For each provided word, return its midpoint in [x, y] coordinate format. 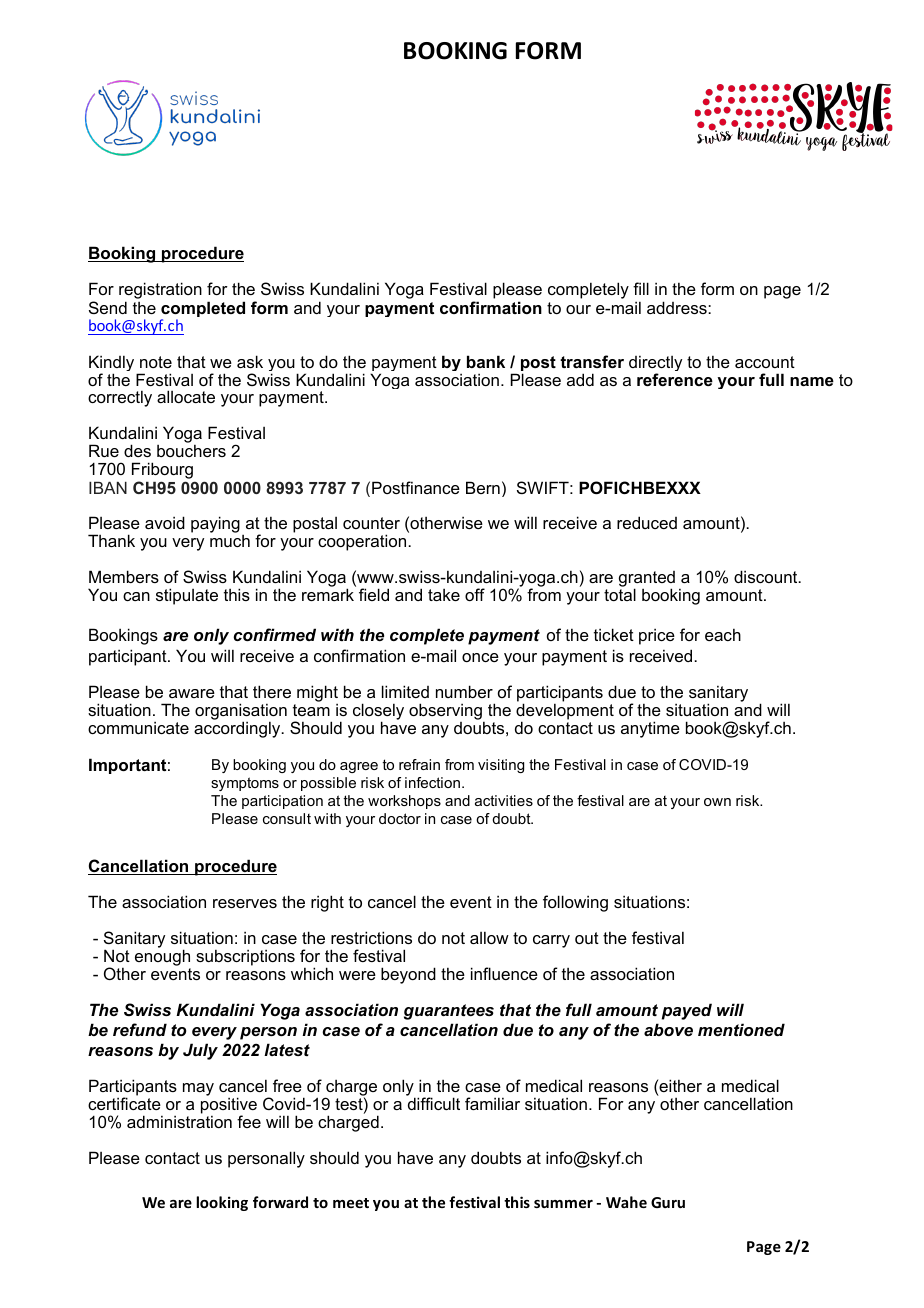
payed [687, 1011]
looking [222, 1203]
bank [486, 361]
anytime [650, 729]
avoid [165, 522]
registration [160, 292]
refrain [419, 764]
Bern [483, 487]
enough [163, 959]
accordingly [238, 729]
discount [767, 576]
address [678, 307]
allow [489, 937]
